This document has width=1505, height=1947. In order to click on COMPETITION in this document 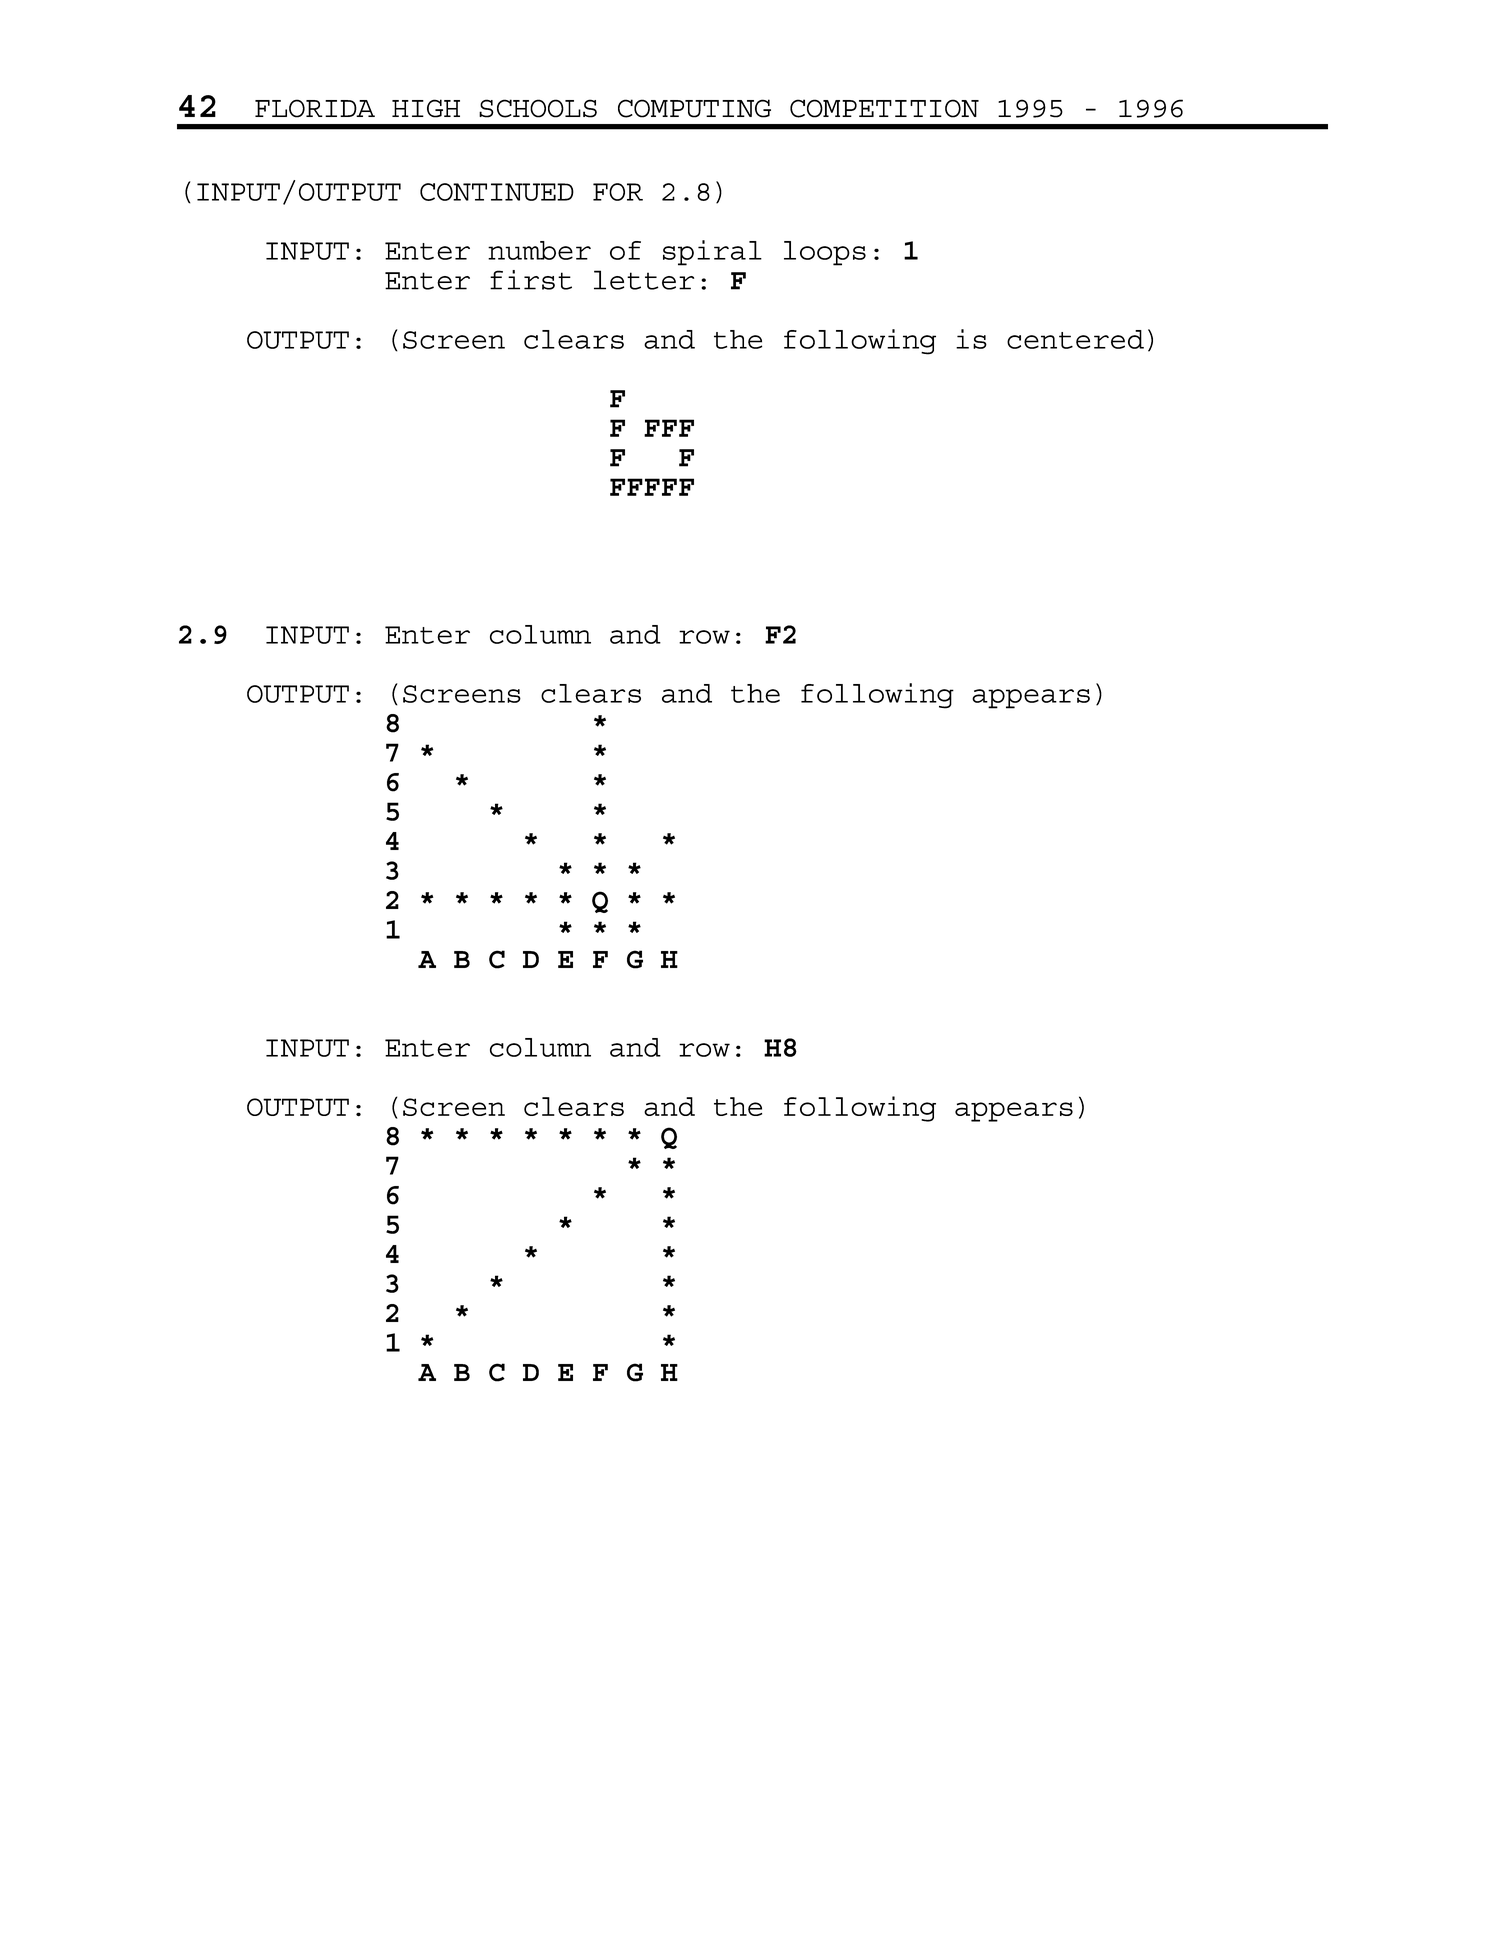, I will do `click(884, 108)`.
